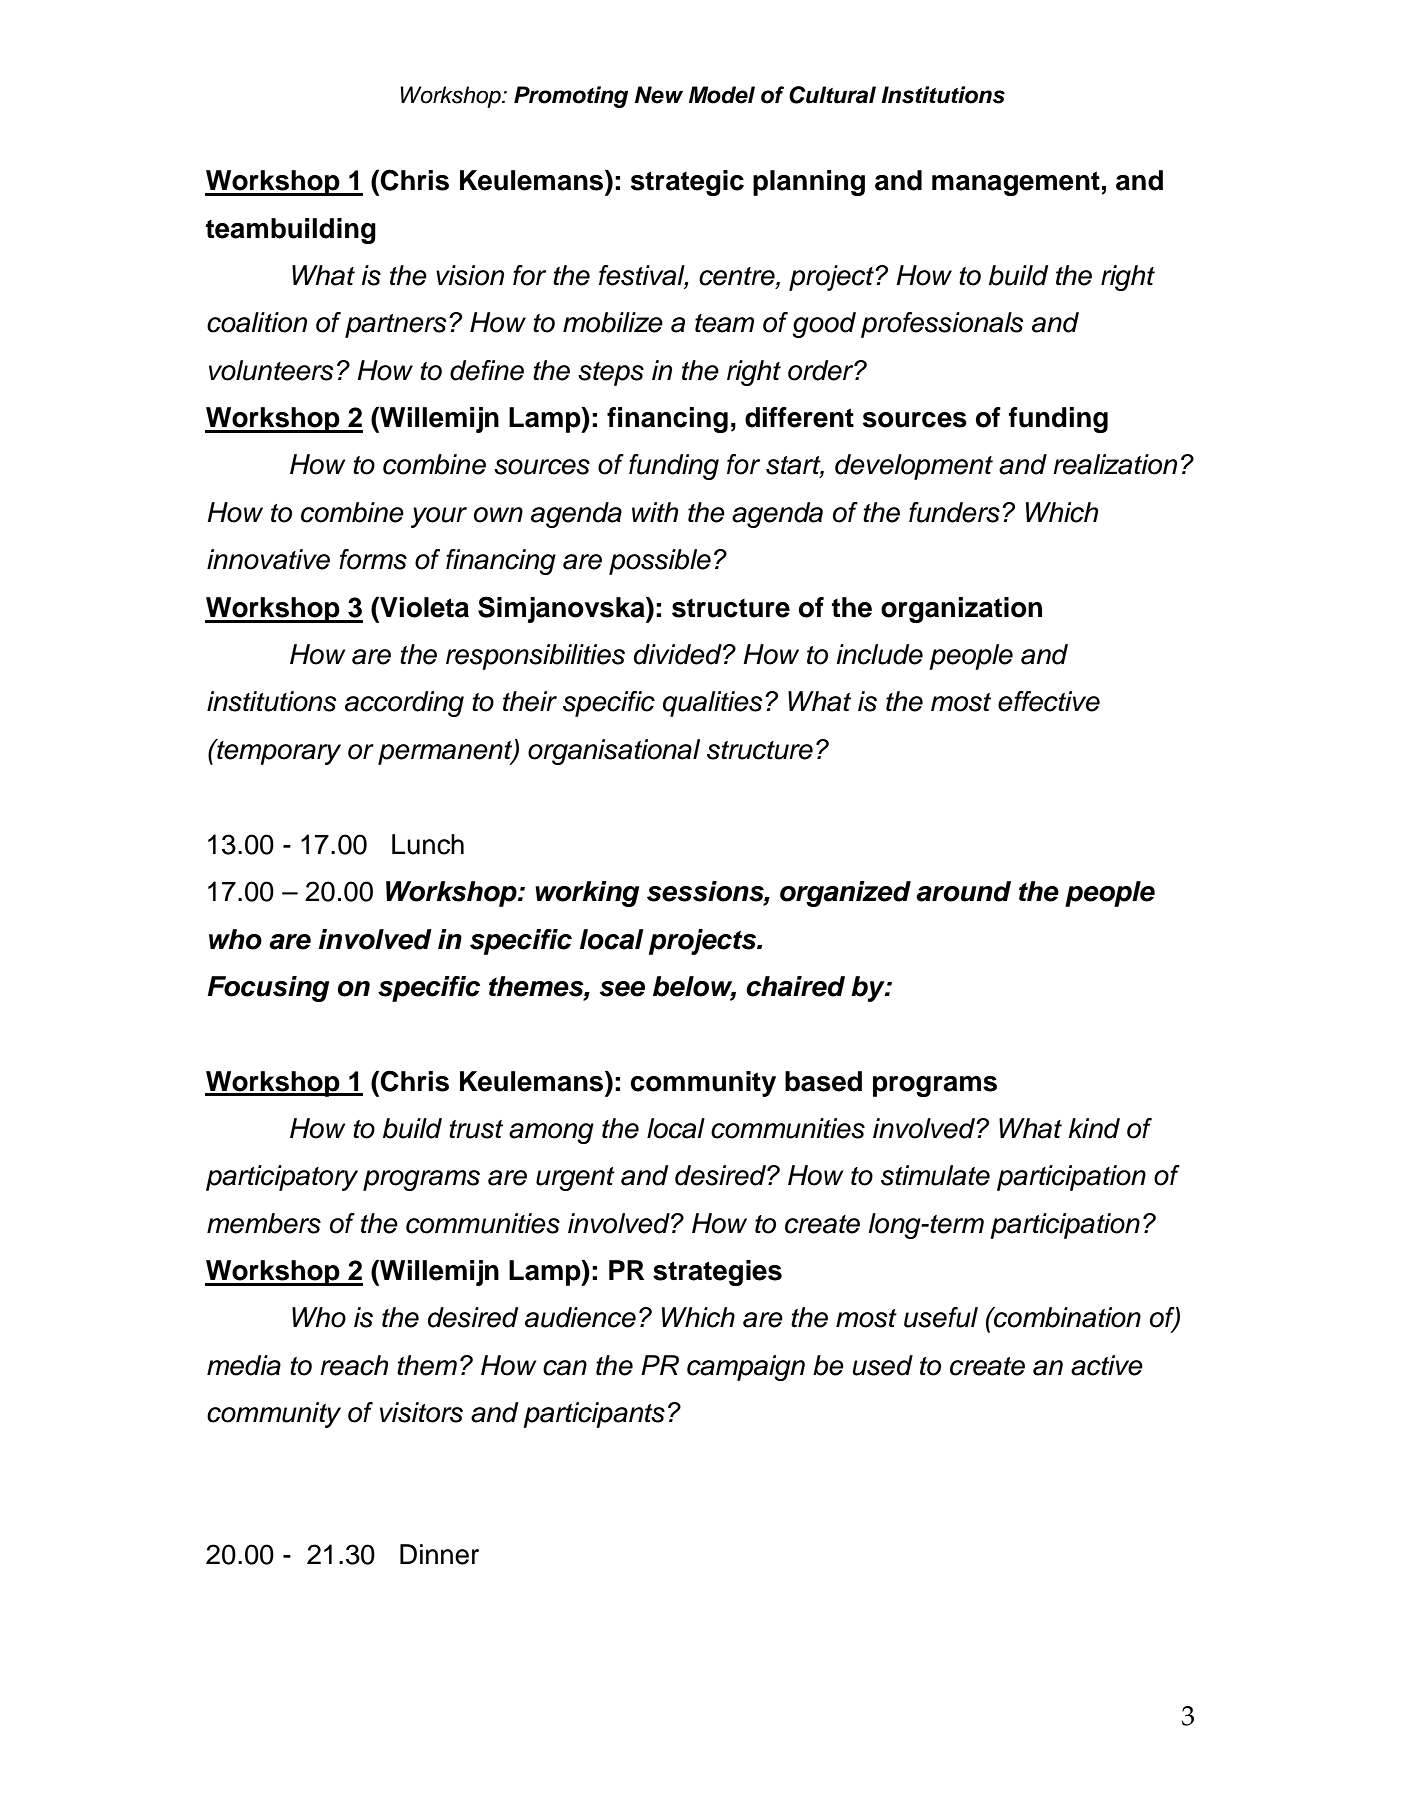 The width and height of the screenshot is (1401, 1813). I want to click on strategic, so click(687, 183).
